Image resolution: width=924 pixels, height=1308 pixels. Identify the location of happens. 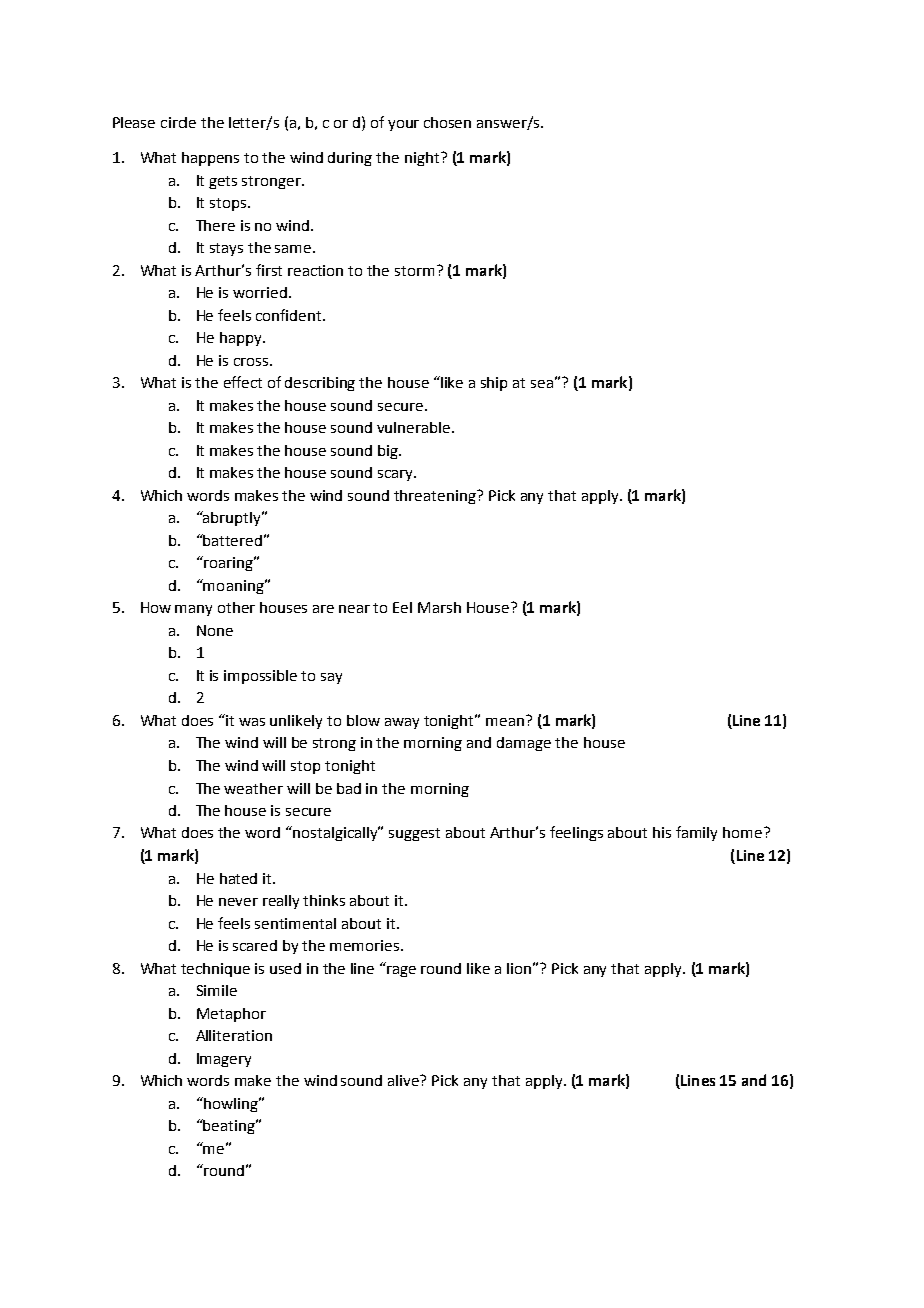
(210, 159).
